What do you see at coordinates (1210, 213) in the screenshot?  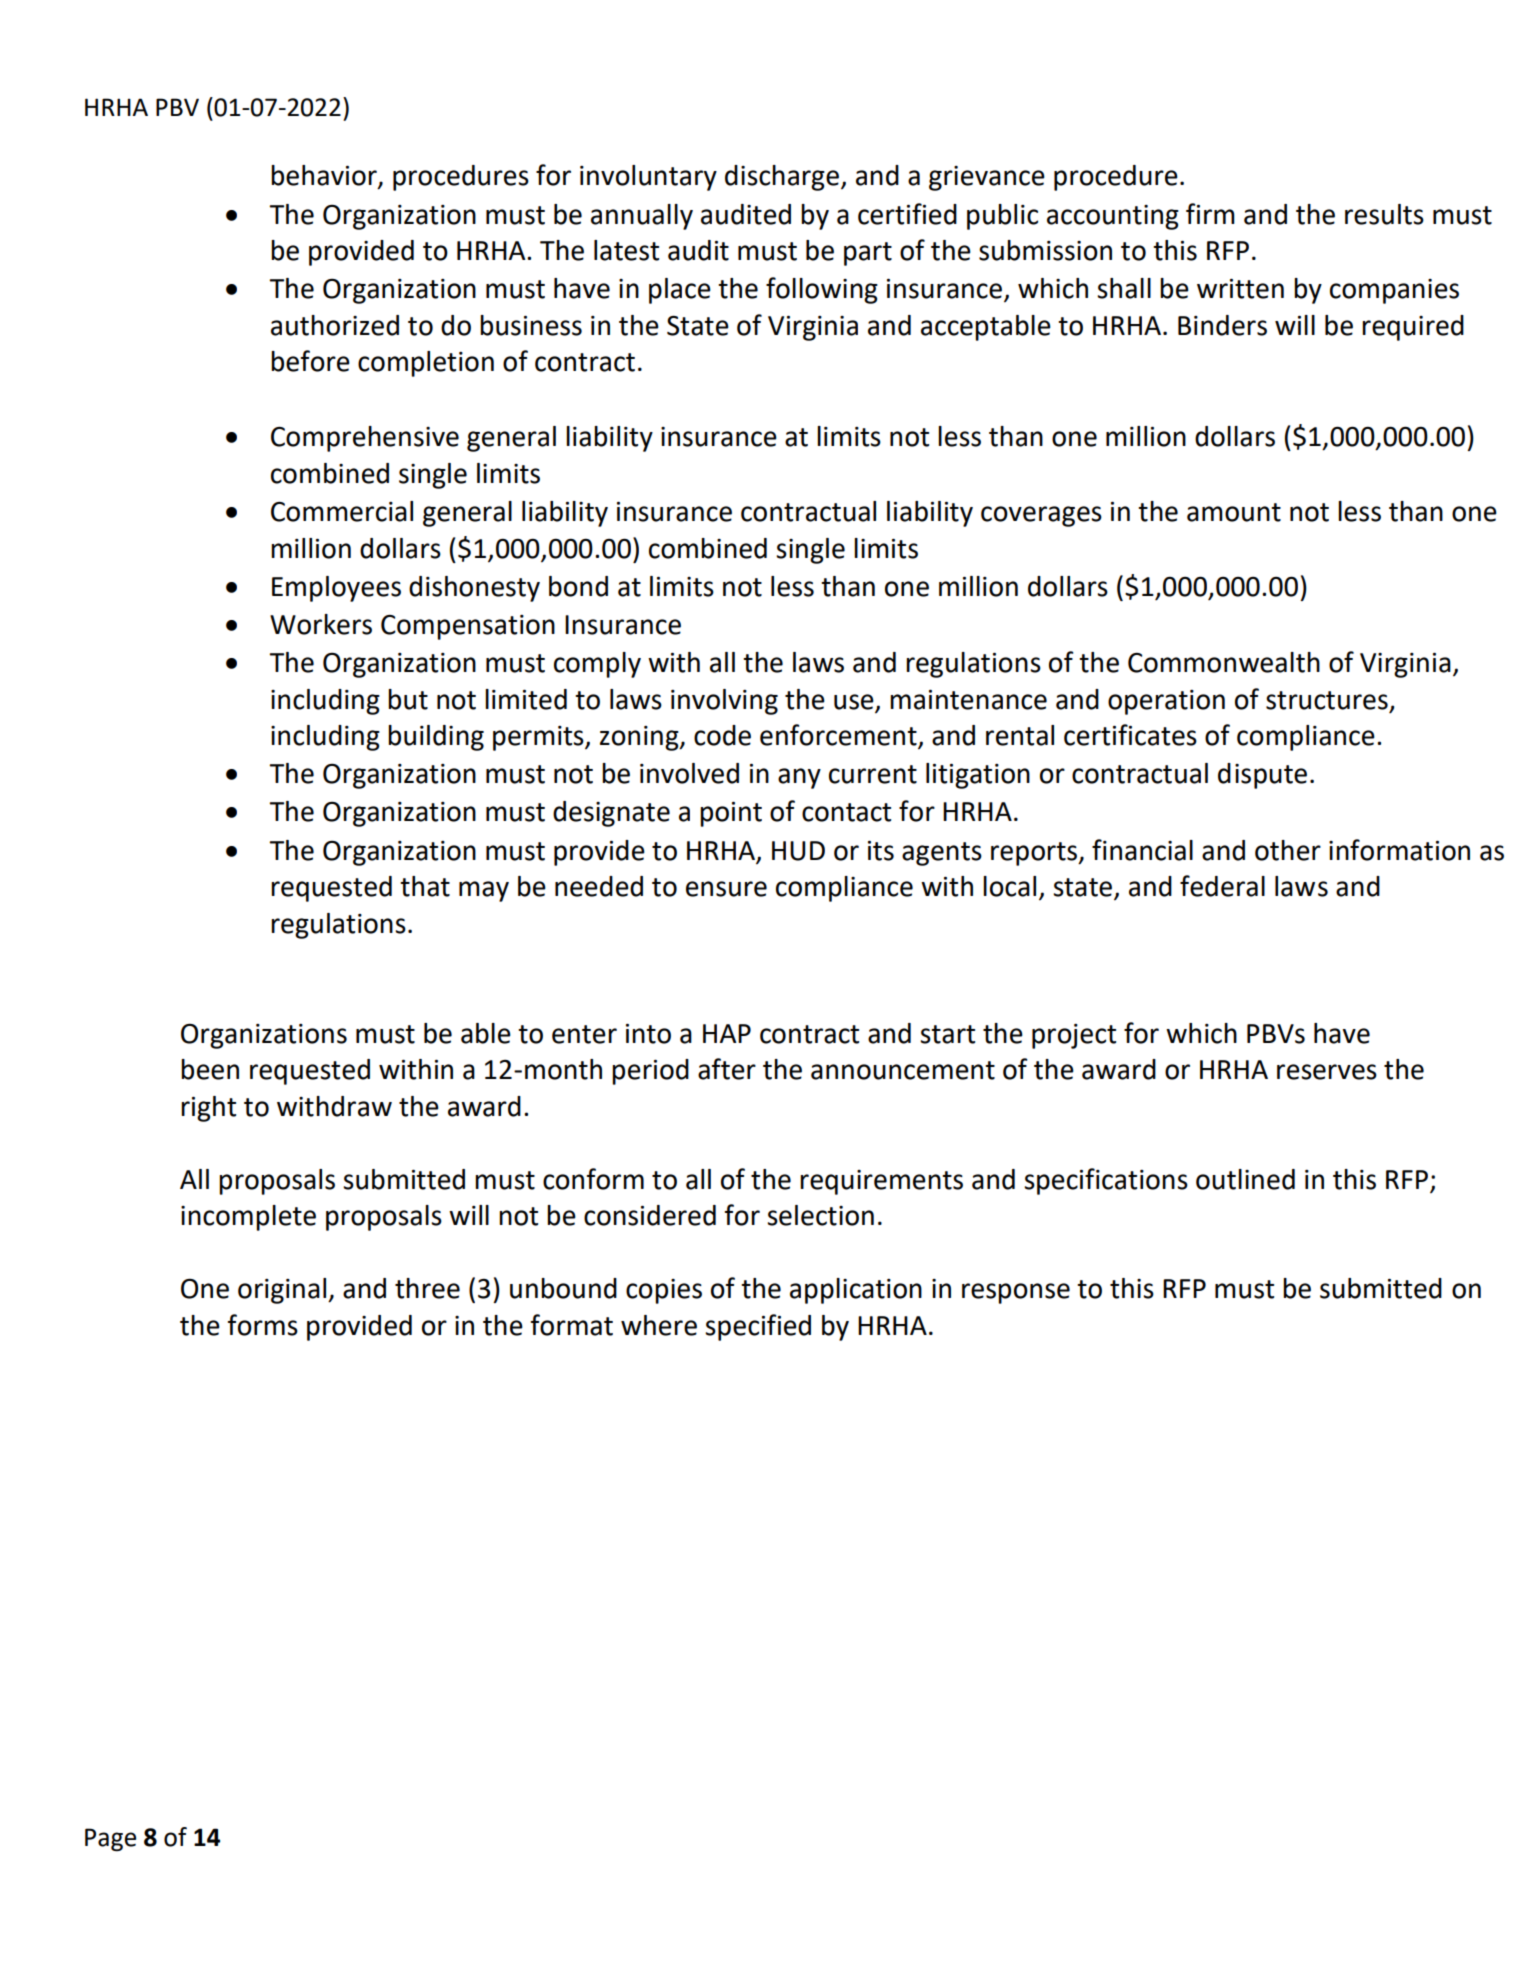 I see `firm` at bounding box center [1210, 213].
